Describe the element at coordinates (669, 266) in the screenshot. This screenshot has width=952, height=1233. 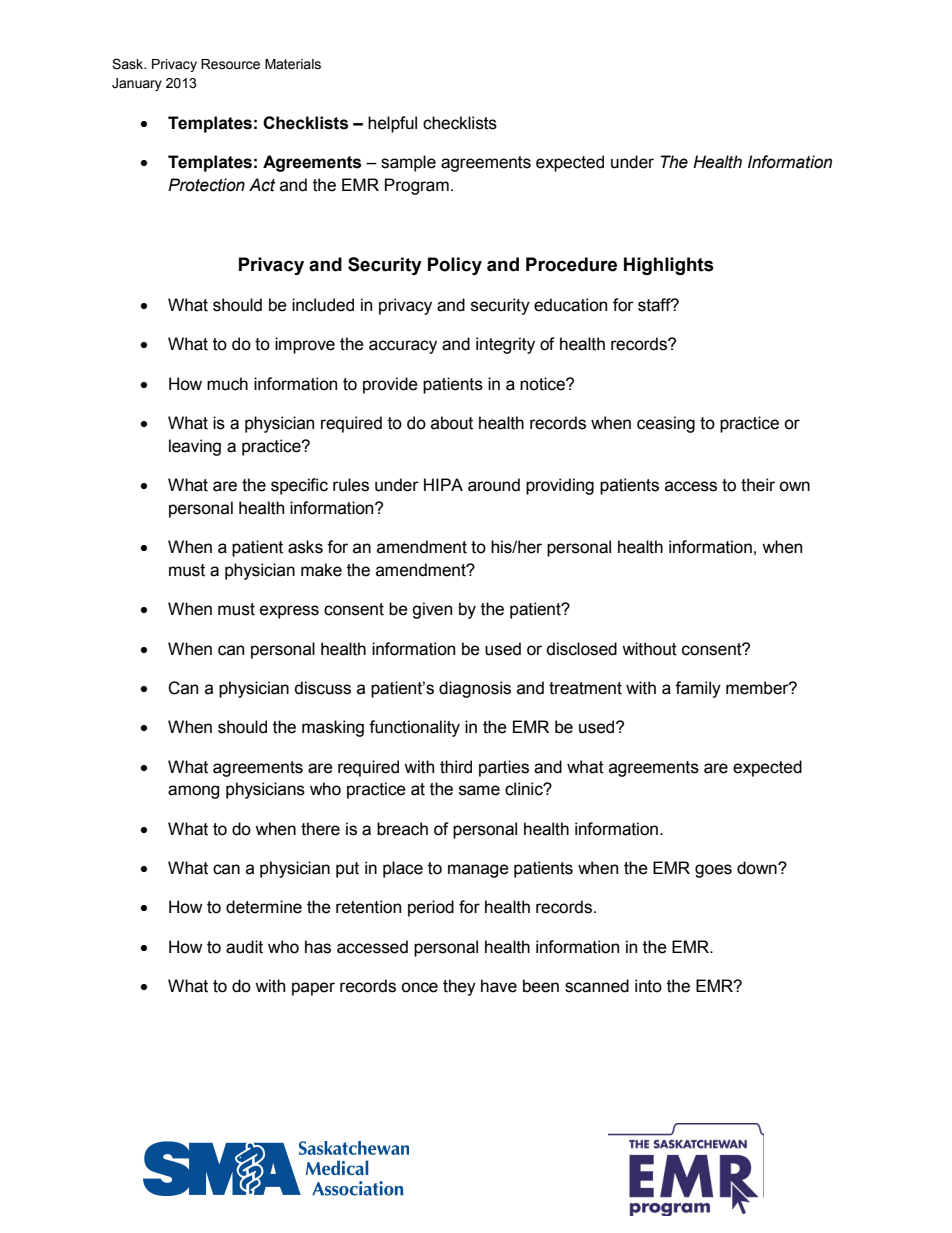
I see `Highlights` at that location.
